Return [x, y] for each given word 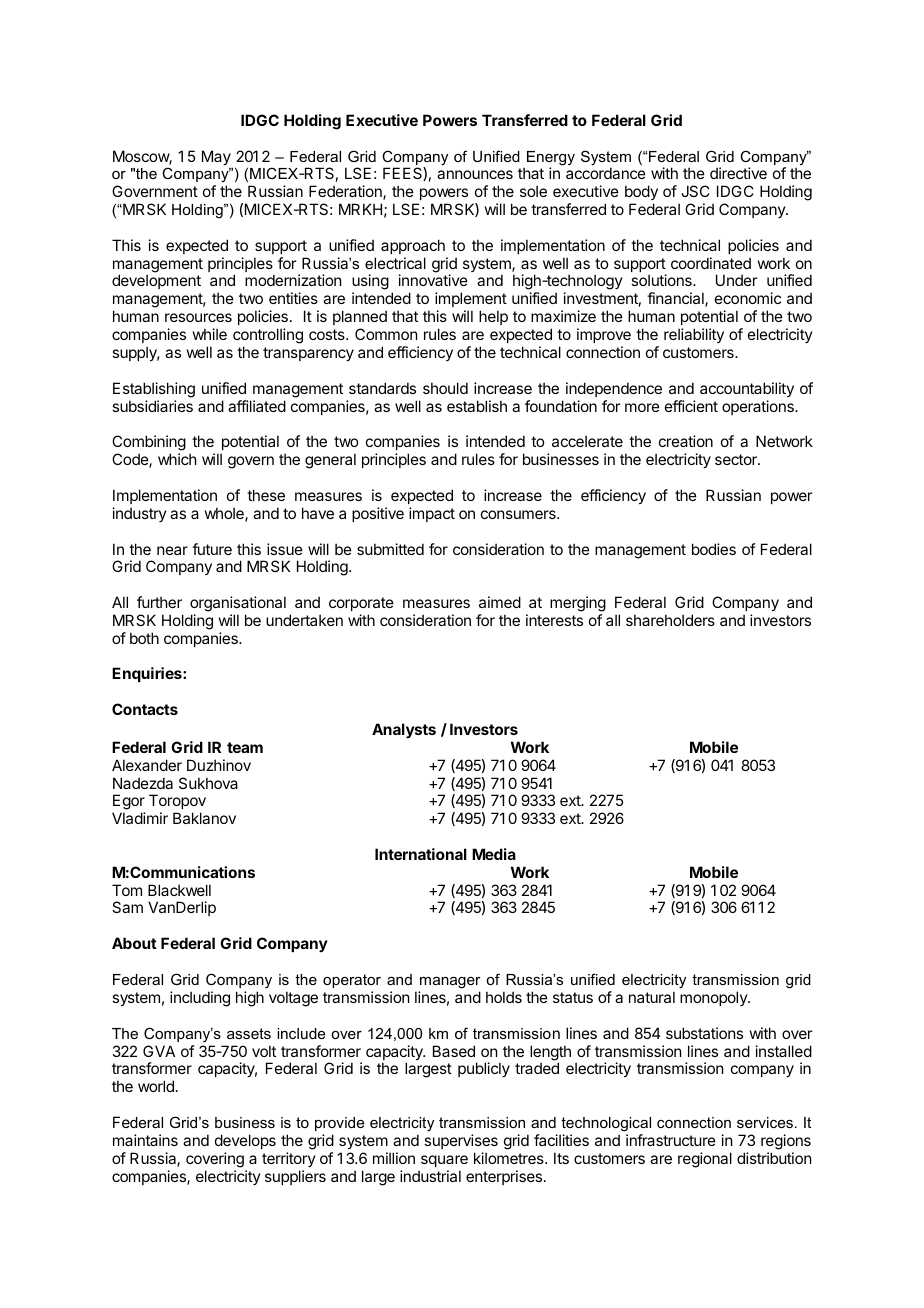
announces [475, 174]
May [216, 157]
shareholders [670, 620]
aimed [500, 602]
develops [245, 1141]
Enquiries [148, 674]
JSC [695, 191]
